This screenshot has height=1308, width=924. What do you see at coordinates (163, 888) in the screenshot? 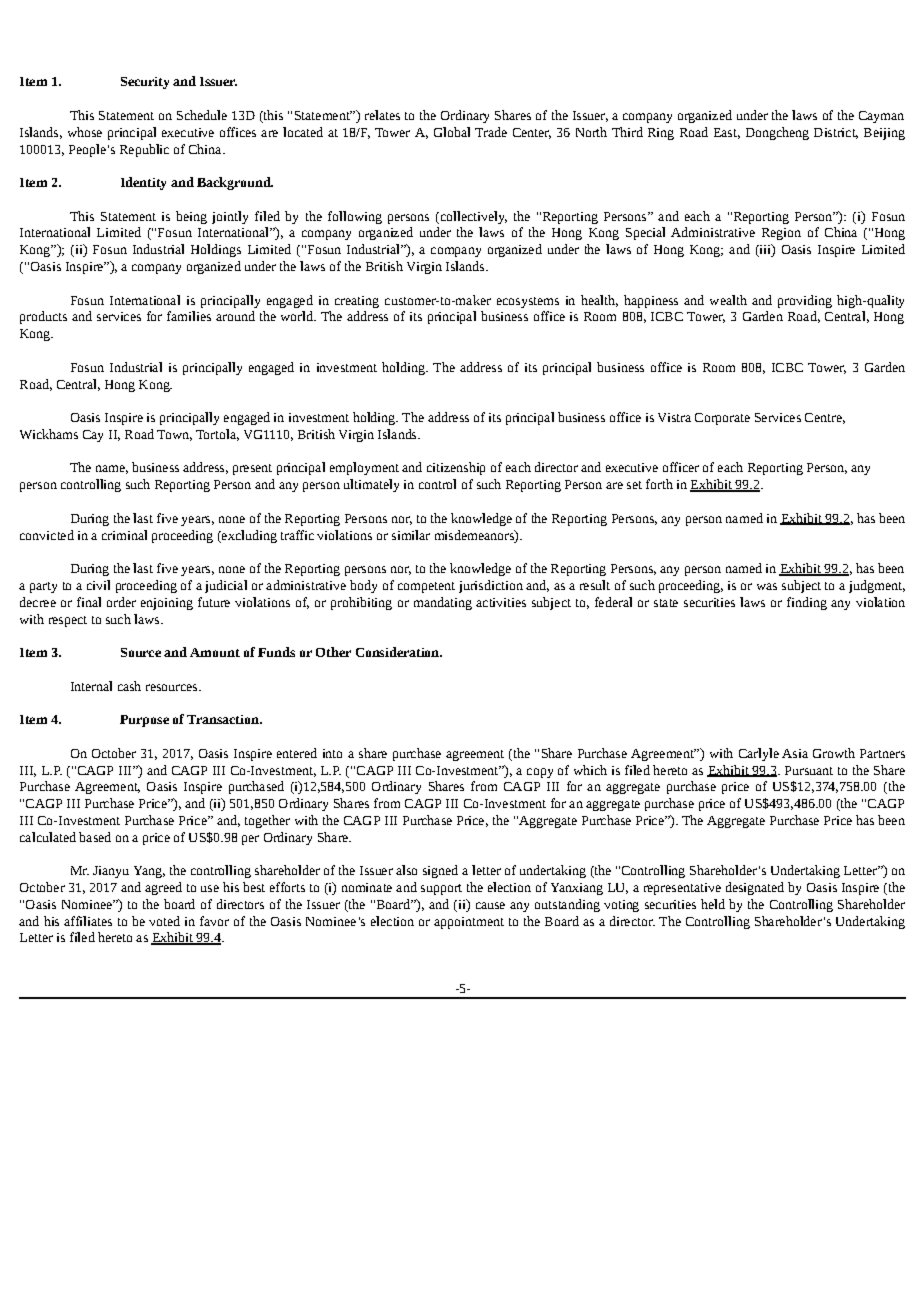
I see `agreed` at bounding box center [163, 888].
